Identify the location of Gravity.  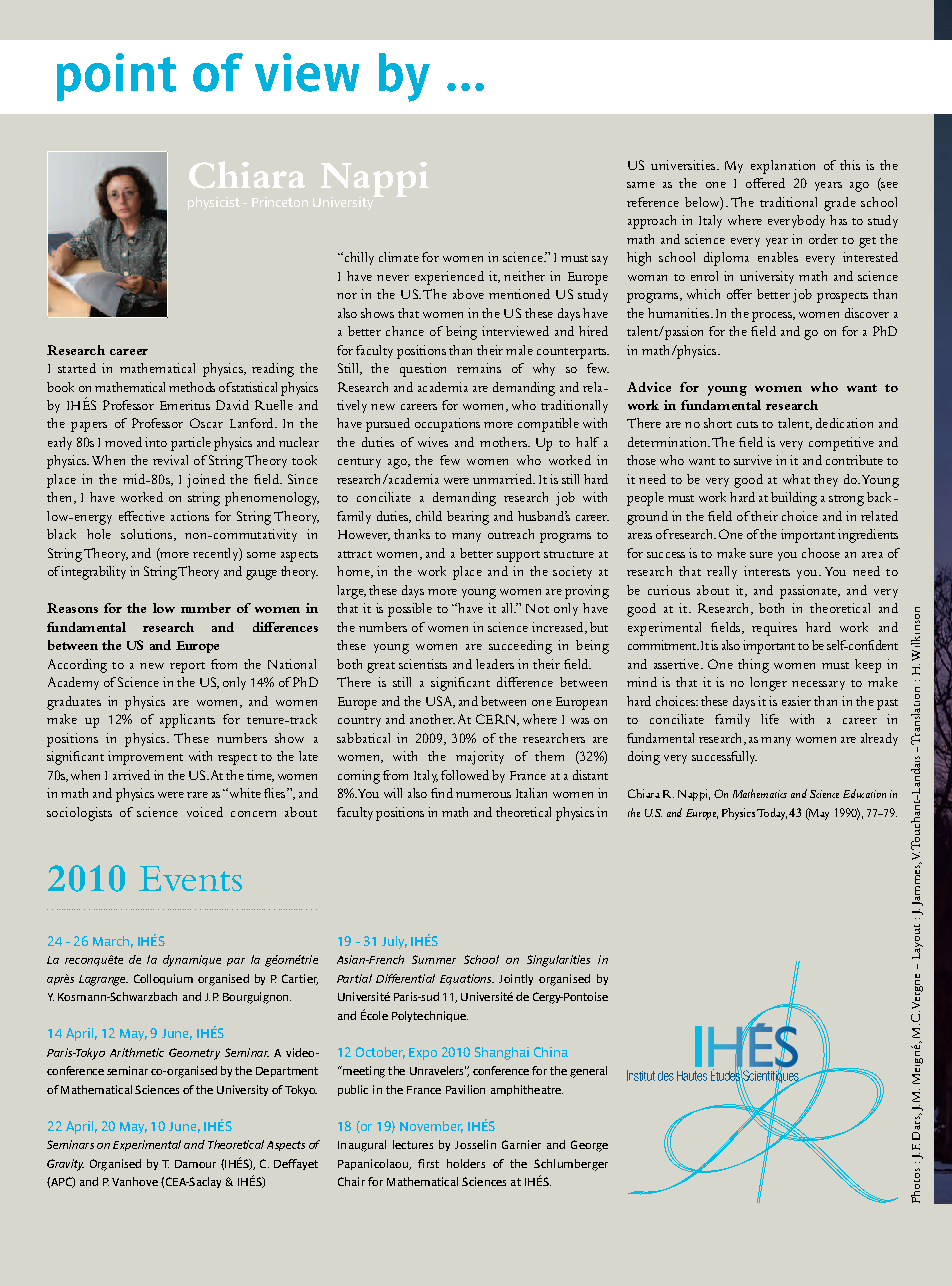
(65, 1165).
